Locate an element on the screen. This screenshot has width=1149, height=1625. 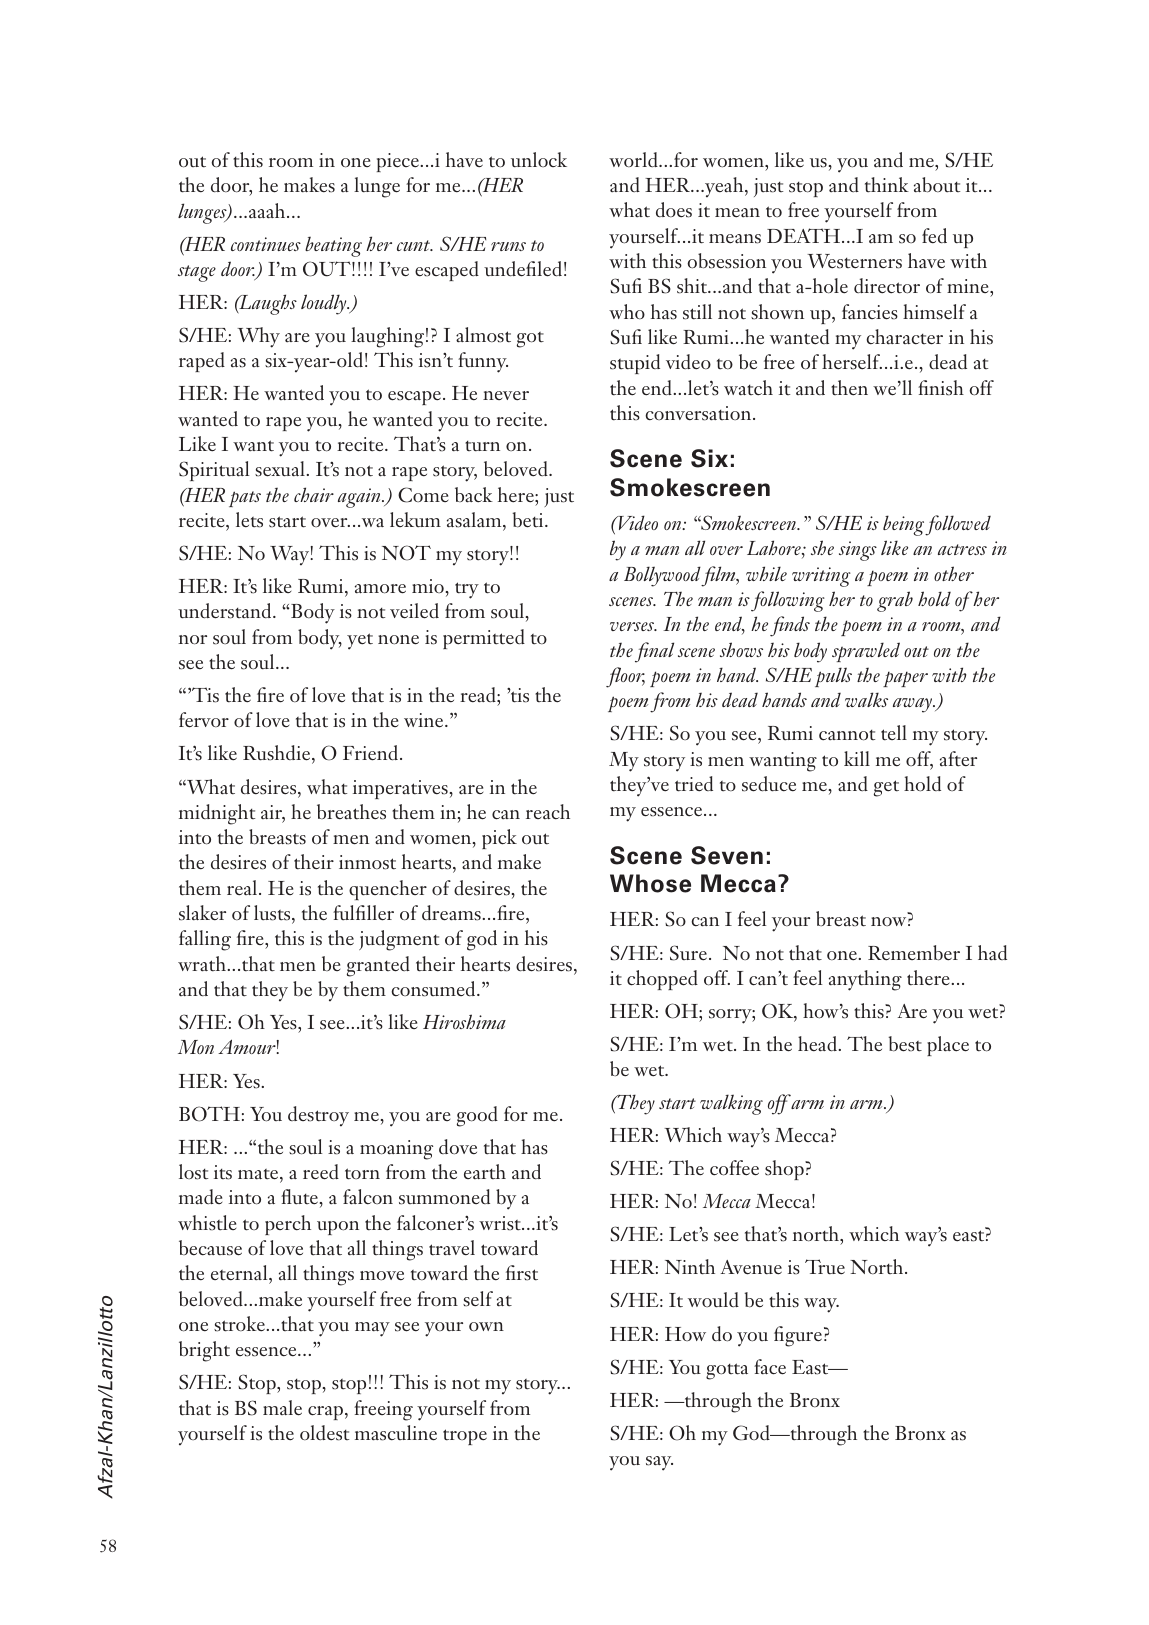
continues is located at coordinates (266, 244).
